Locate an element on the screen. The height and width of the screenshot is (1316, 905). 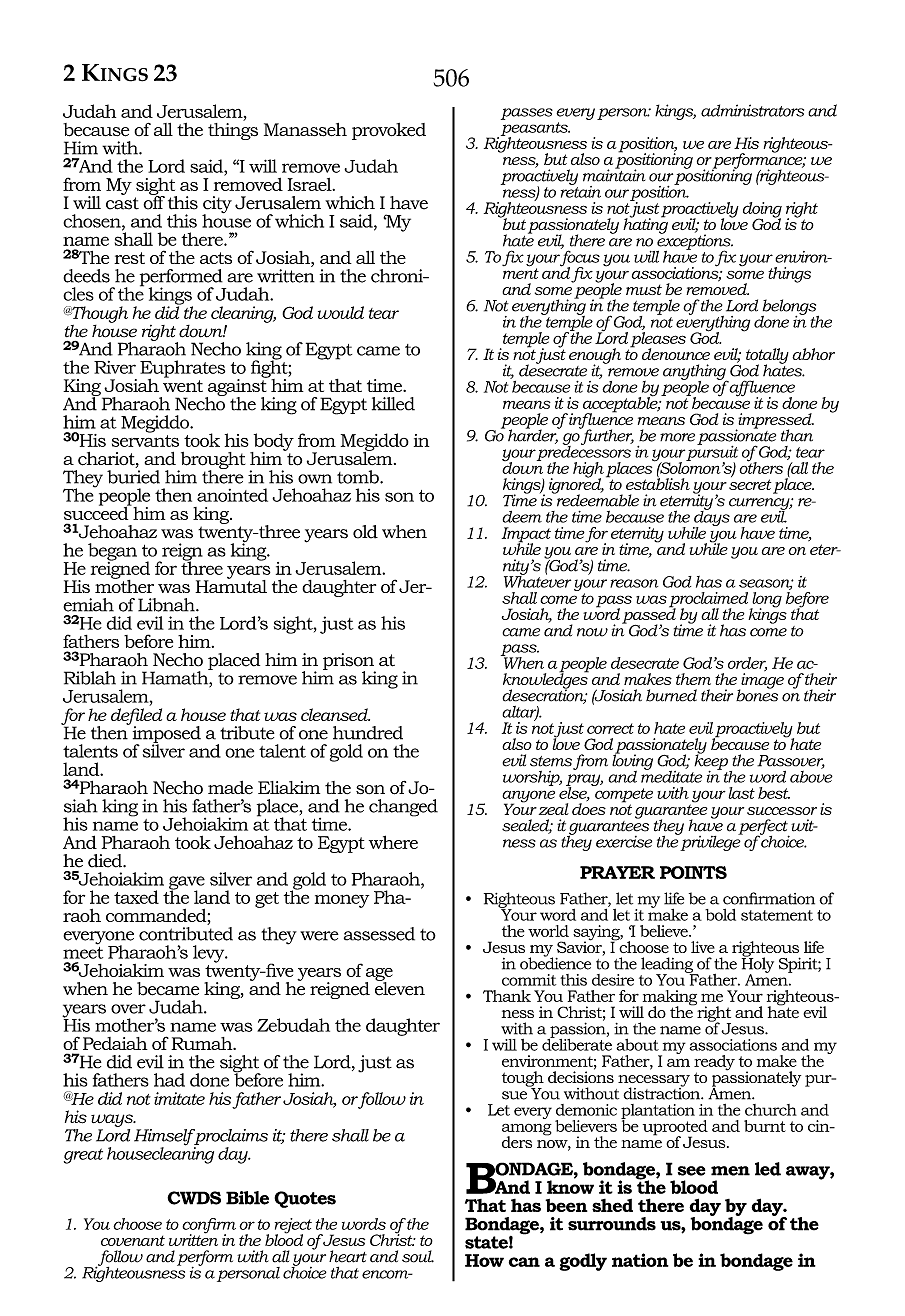
off is located at coordinates (154, 202).
